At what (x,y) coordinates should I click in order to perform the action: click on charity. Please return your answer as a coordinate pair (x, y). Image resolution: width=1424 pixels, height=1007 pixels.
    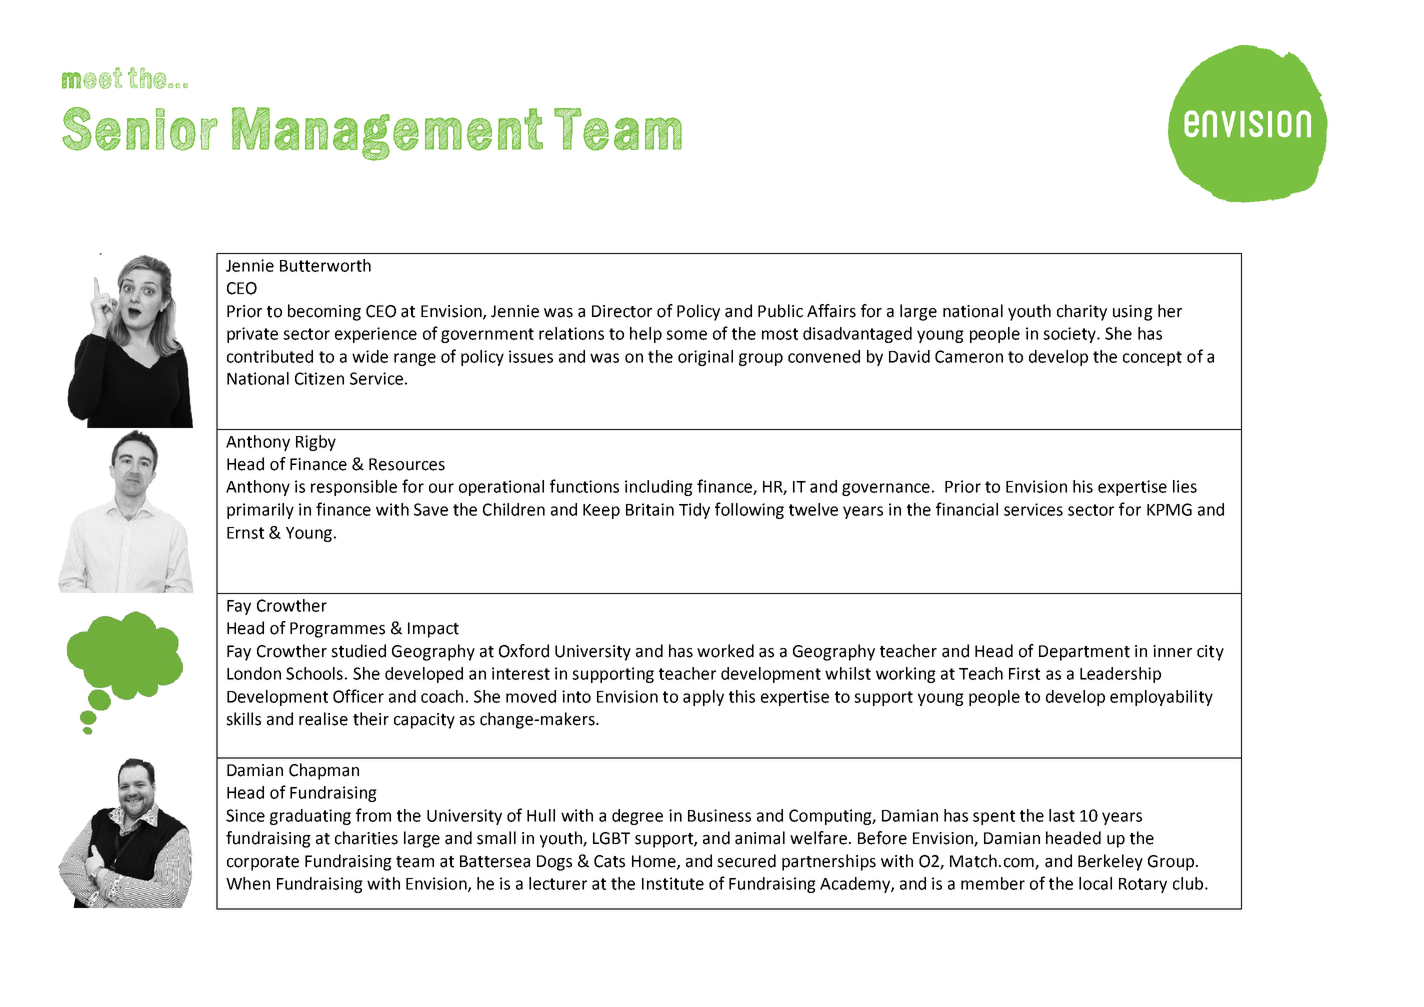
    Looking at the image, I should click on (1082, 312).
